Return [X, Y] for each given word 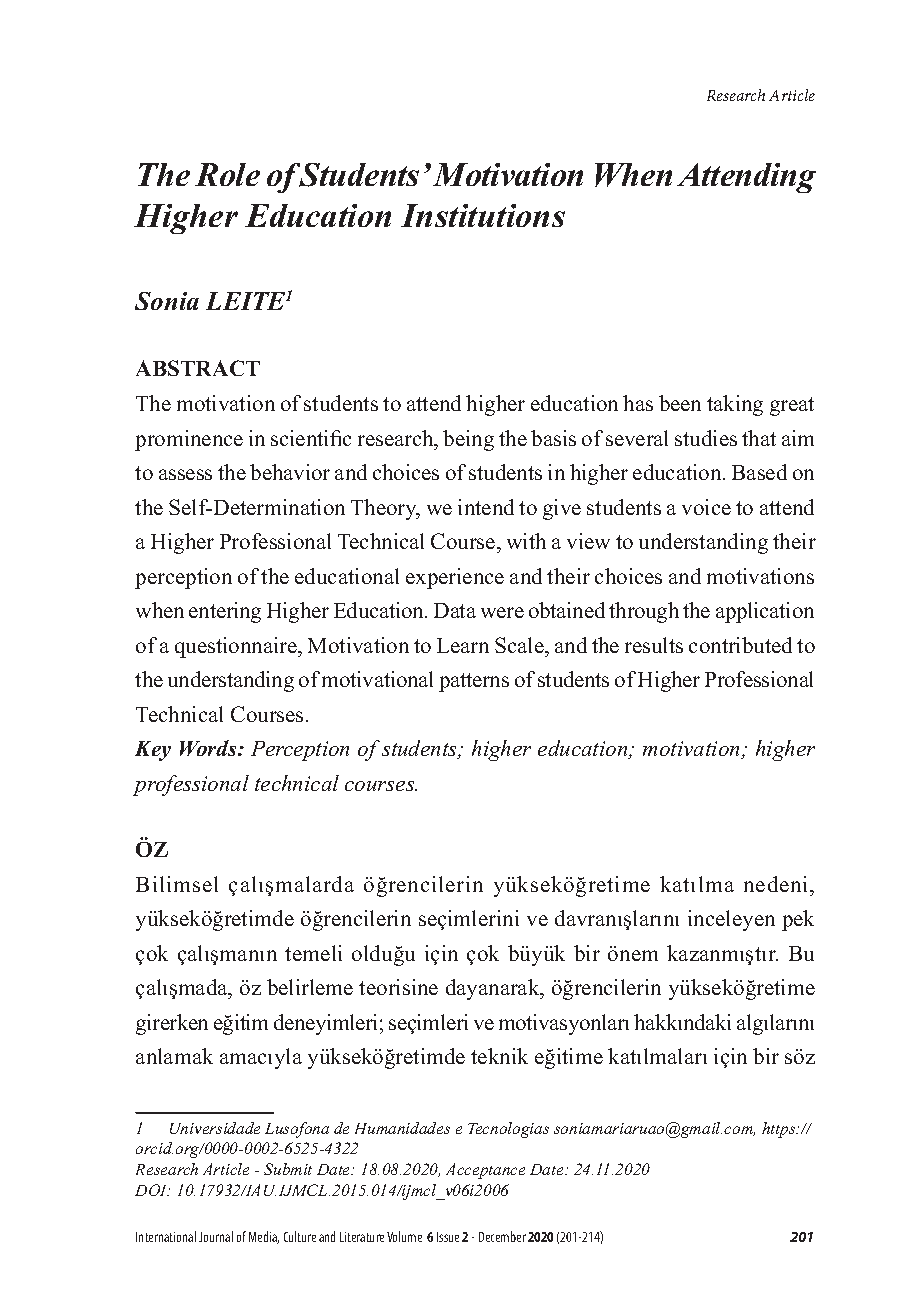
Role [227, 174]
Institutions [483, 215]
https [780, 1130]
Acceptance [485, 1171]
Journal [216, 1236]
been [680, 403]
